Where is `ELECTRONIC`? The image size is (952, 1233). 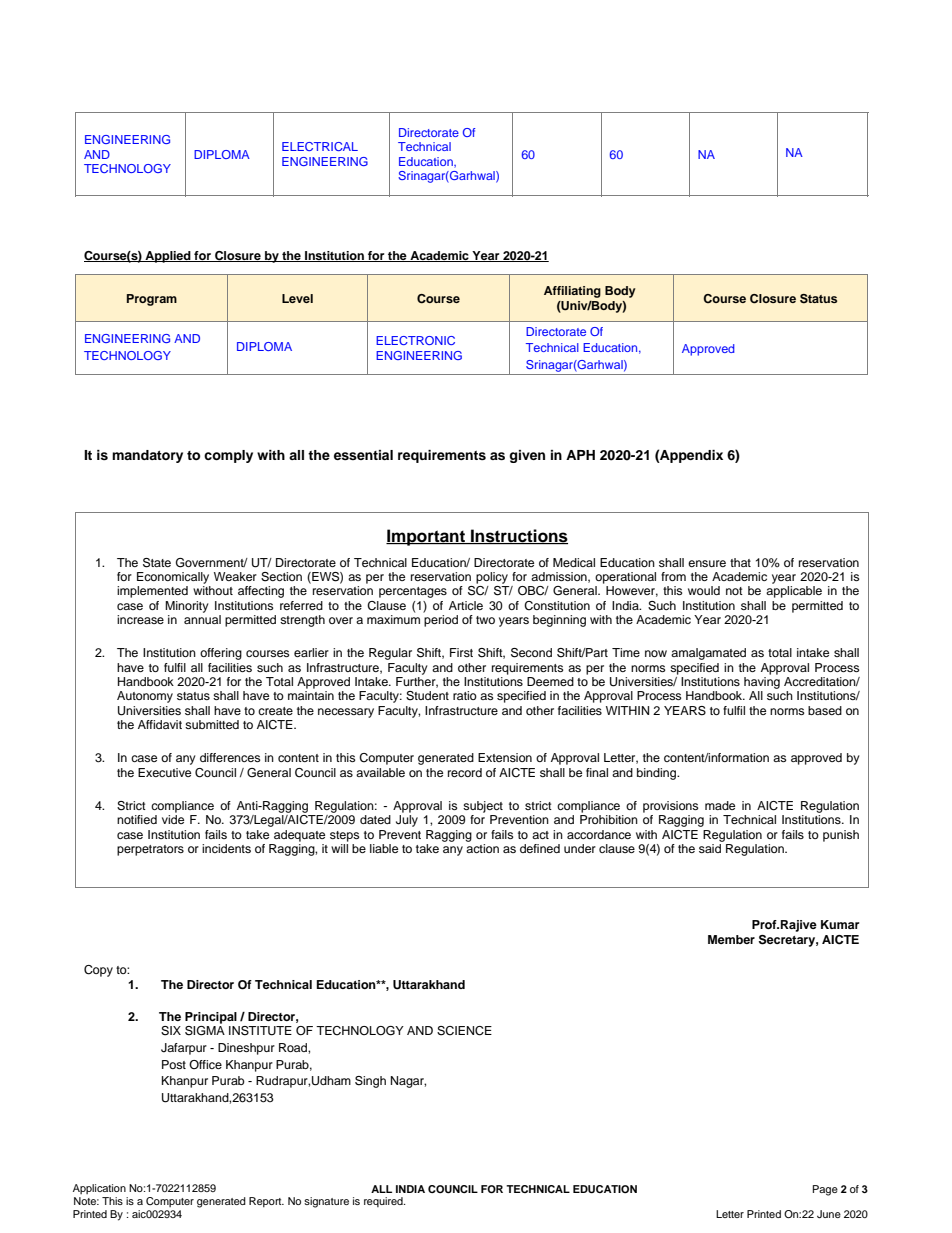 ELECTRONIC is located at coordinates (415, 340).
